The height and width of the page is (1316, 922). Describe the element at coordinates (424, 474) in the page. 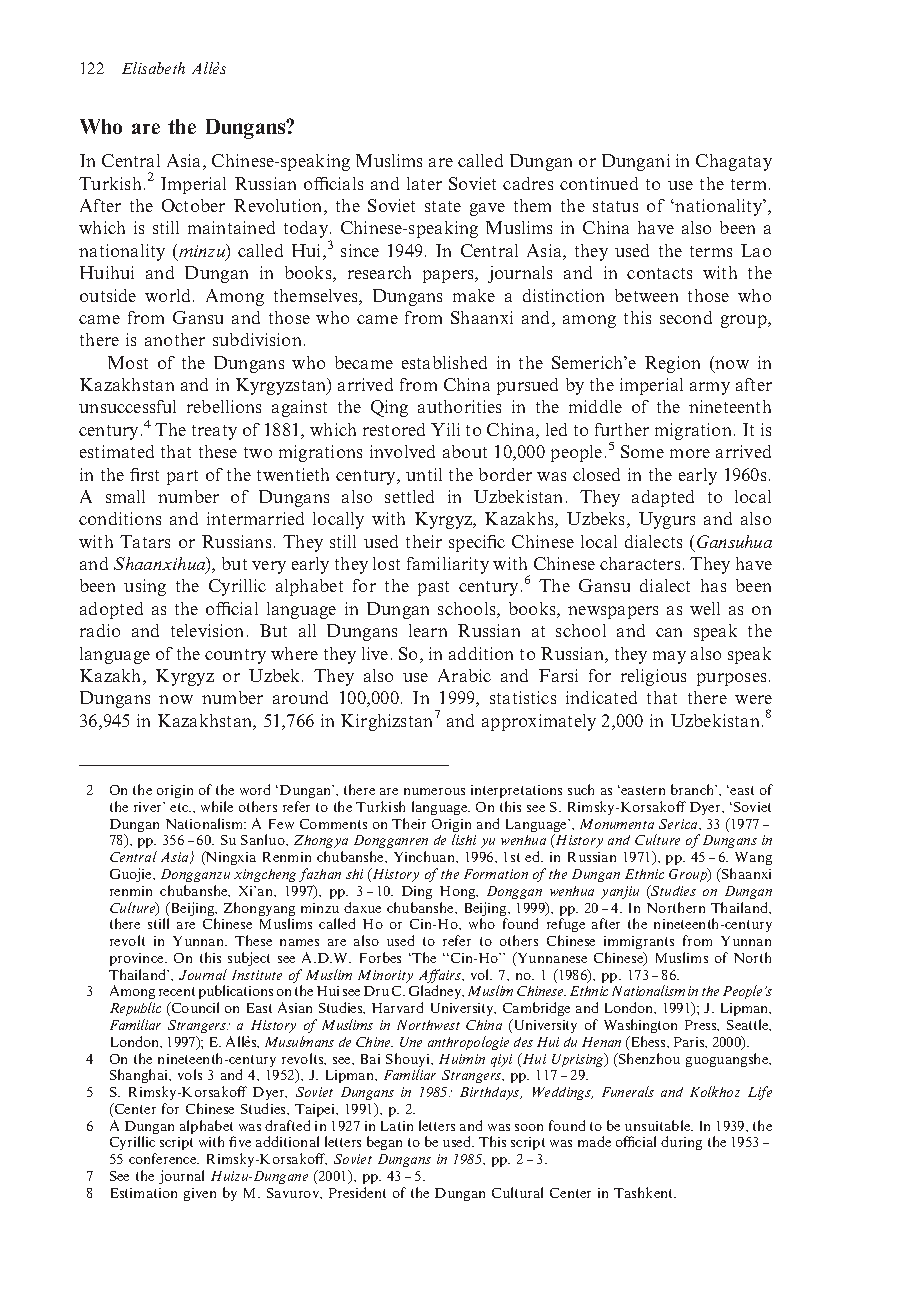

I see `until` at that location.
